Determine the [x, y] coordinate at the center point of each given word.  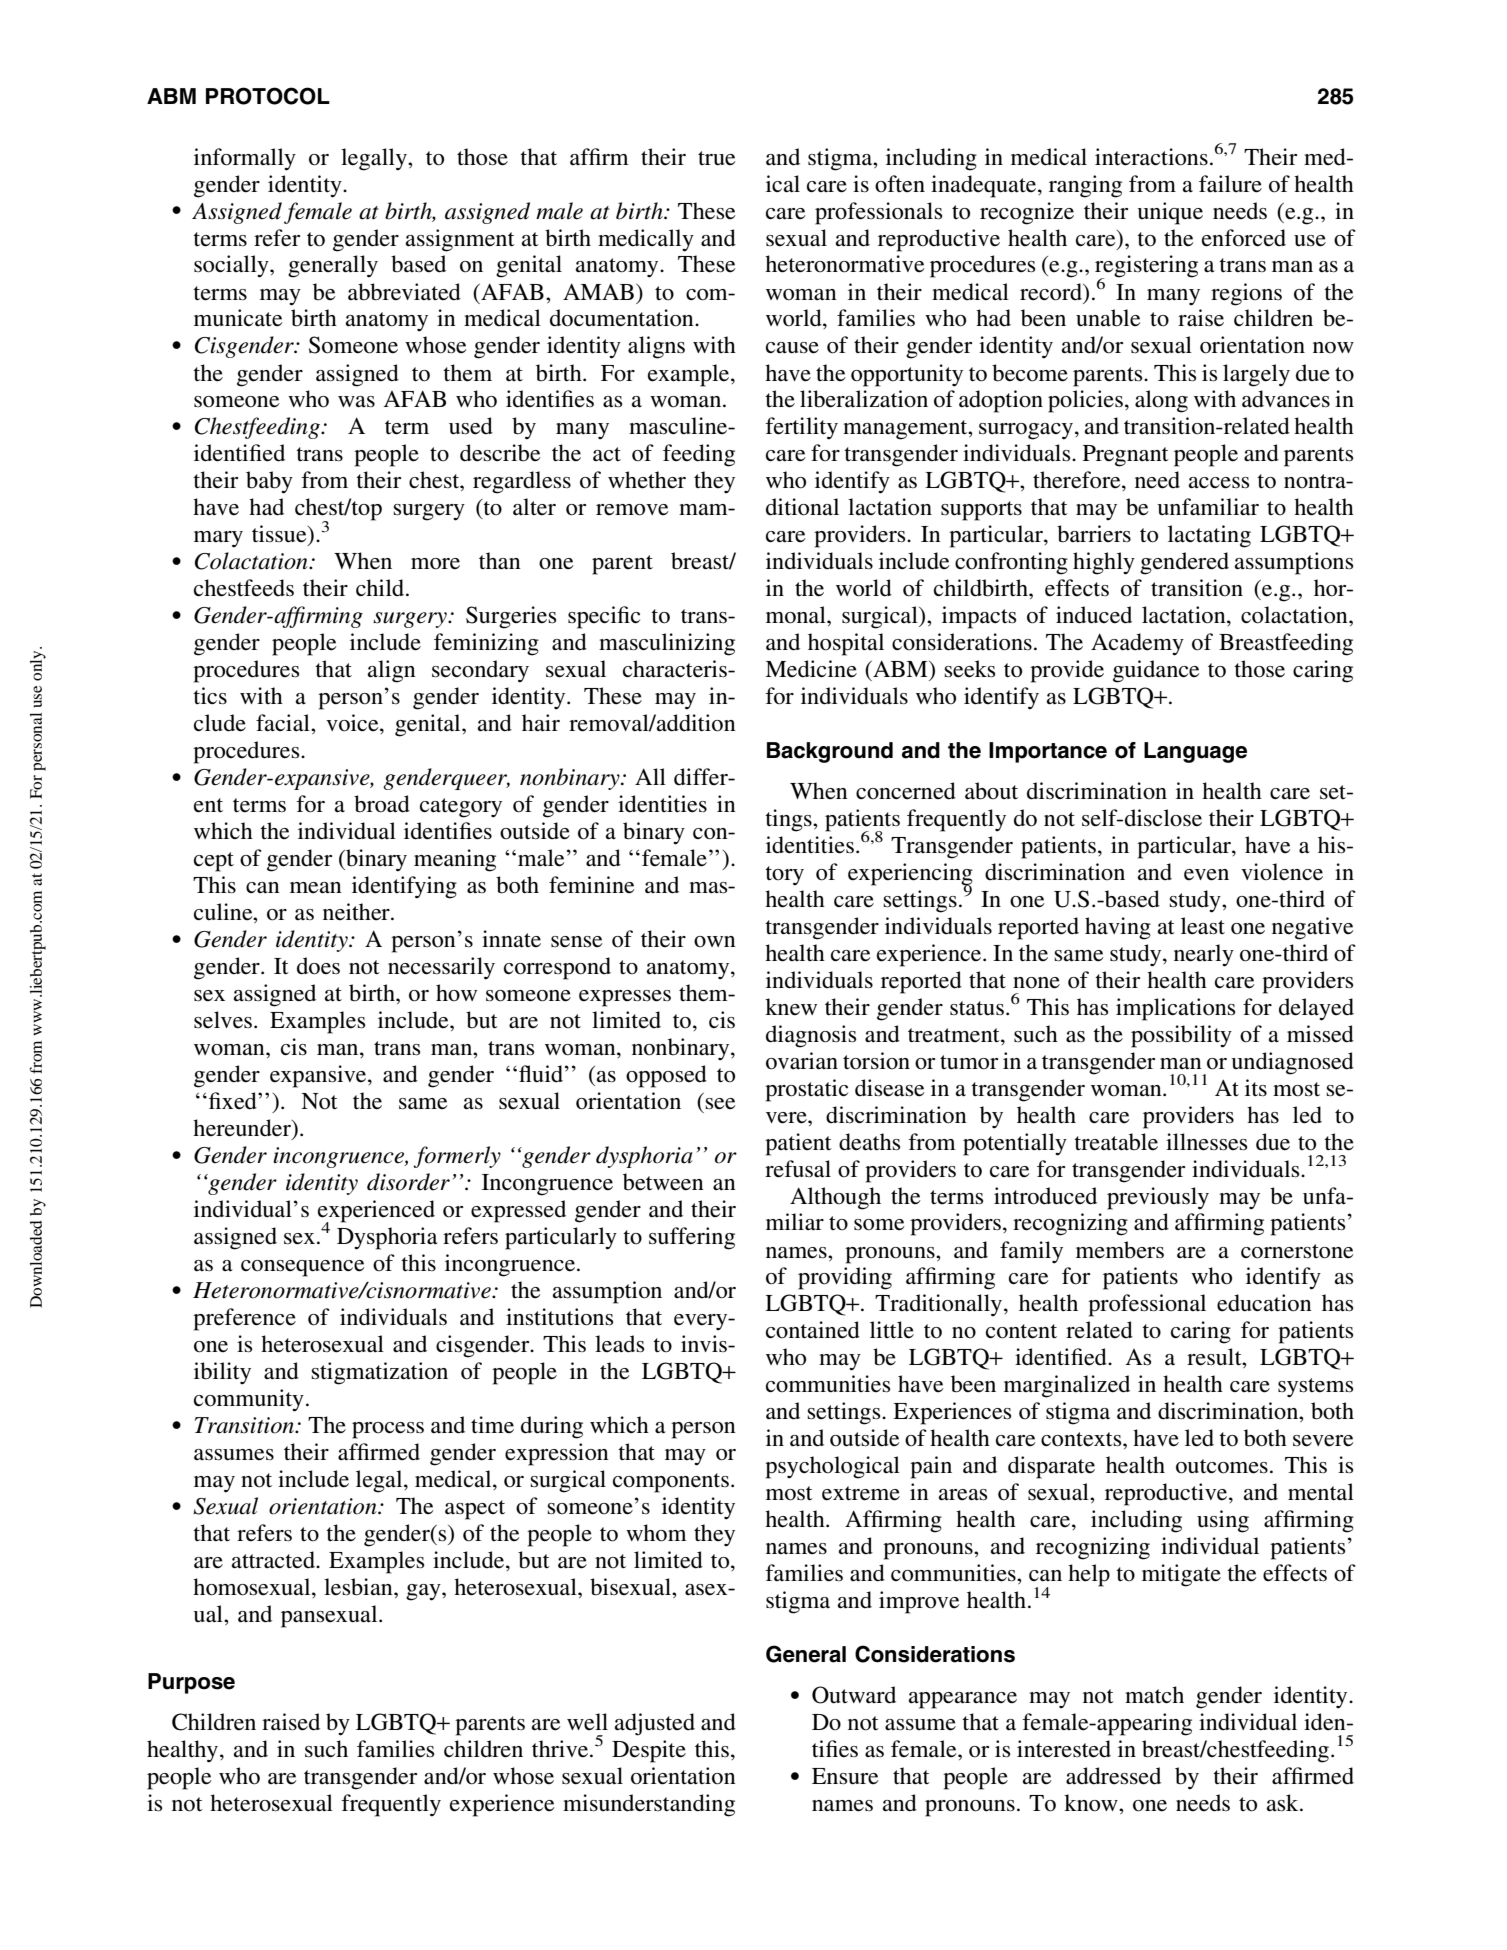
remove [632, 510]
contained [813, 1330]
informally [245, 159]
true [717, 158]
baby [269, 482]
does [318, 966]
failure [1230, 184]
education [1264, 1303]
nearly [1204, 955]
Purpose [191, 1683]
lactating [1209, 536]
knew [791, 1007]
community [249, 1400]
